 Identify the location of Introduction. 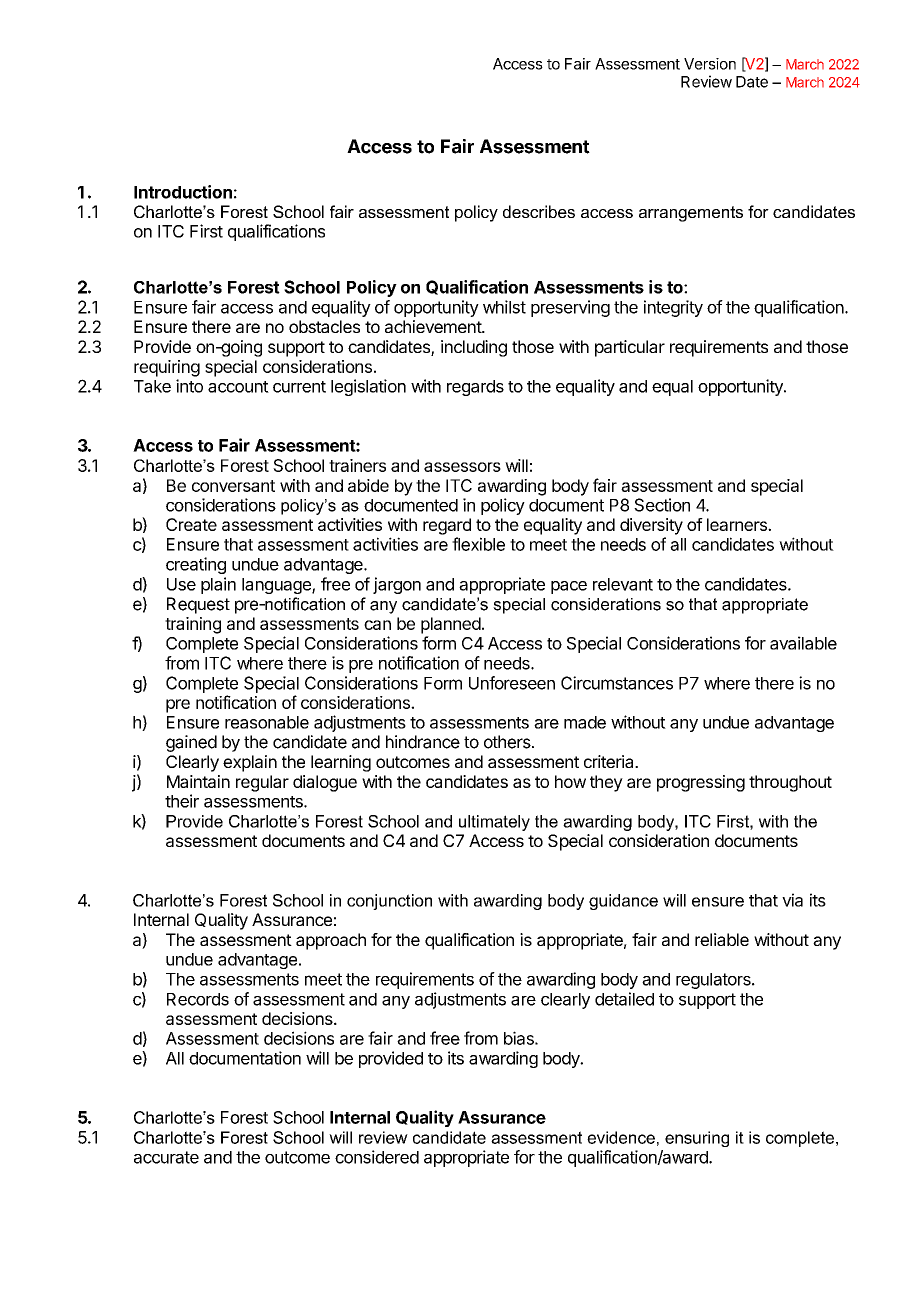
(183, 192).
